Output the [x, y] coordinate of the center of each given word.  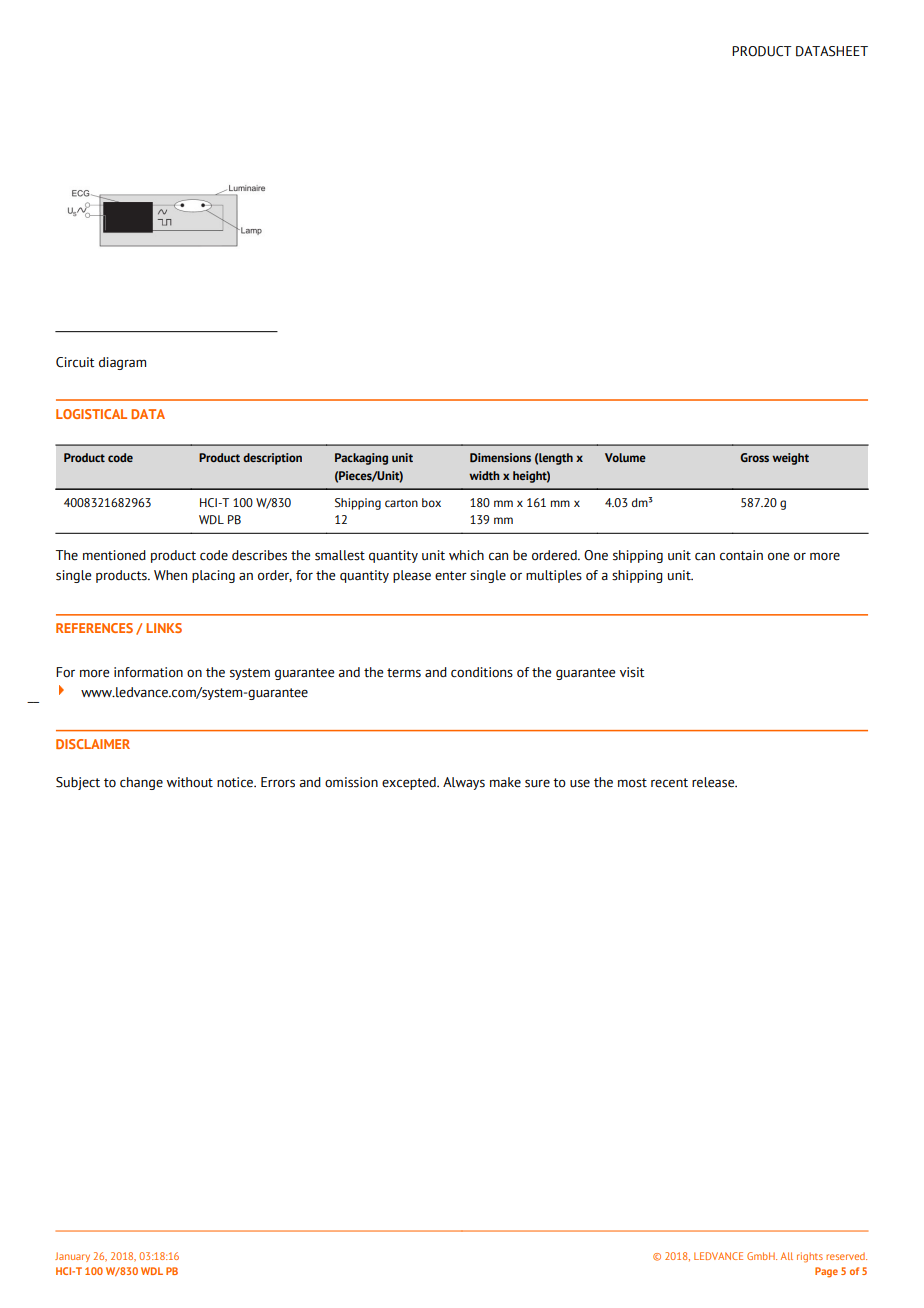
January [72, 1257]
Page [826, 1272]
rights [810, 1257]
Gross [754, 457]
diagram [122, 363]
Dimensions [500, 457]
